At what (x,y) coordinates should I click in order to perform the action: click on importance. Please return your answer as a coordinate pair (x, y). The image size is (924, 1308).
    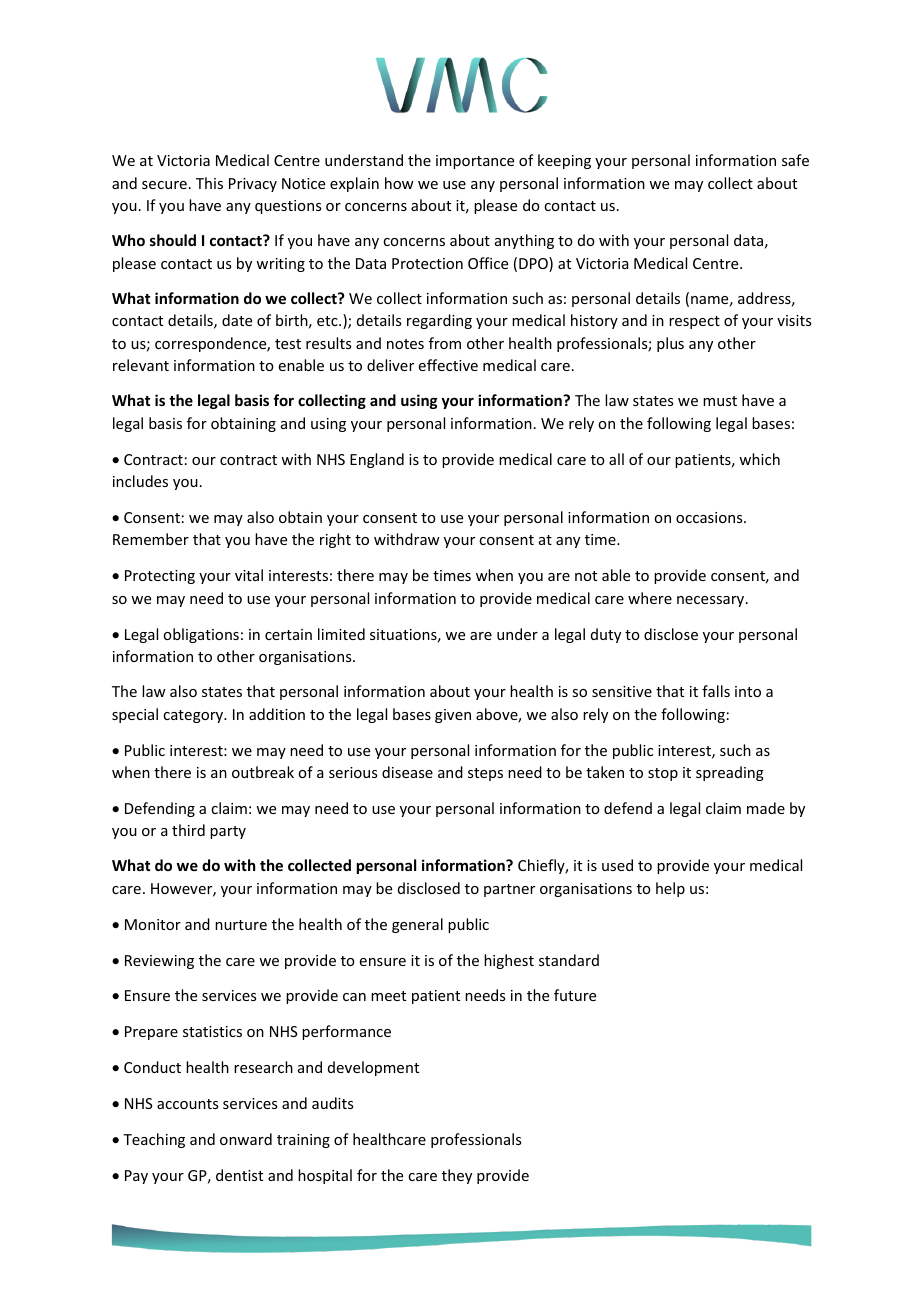
    Looking at the image, I should click on (475, 162).
